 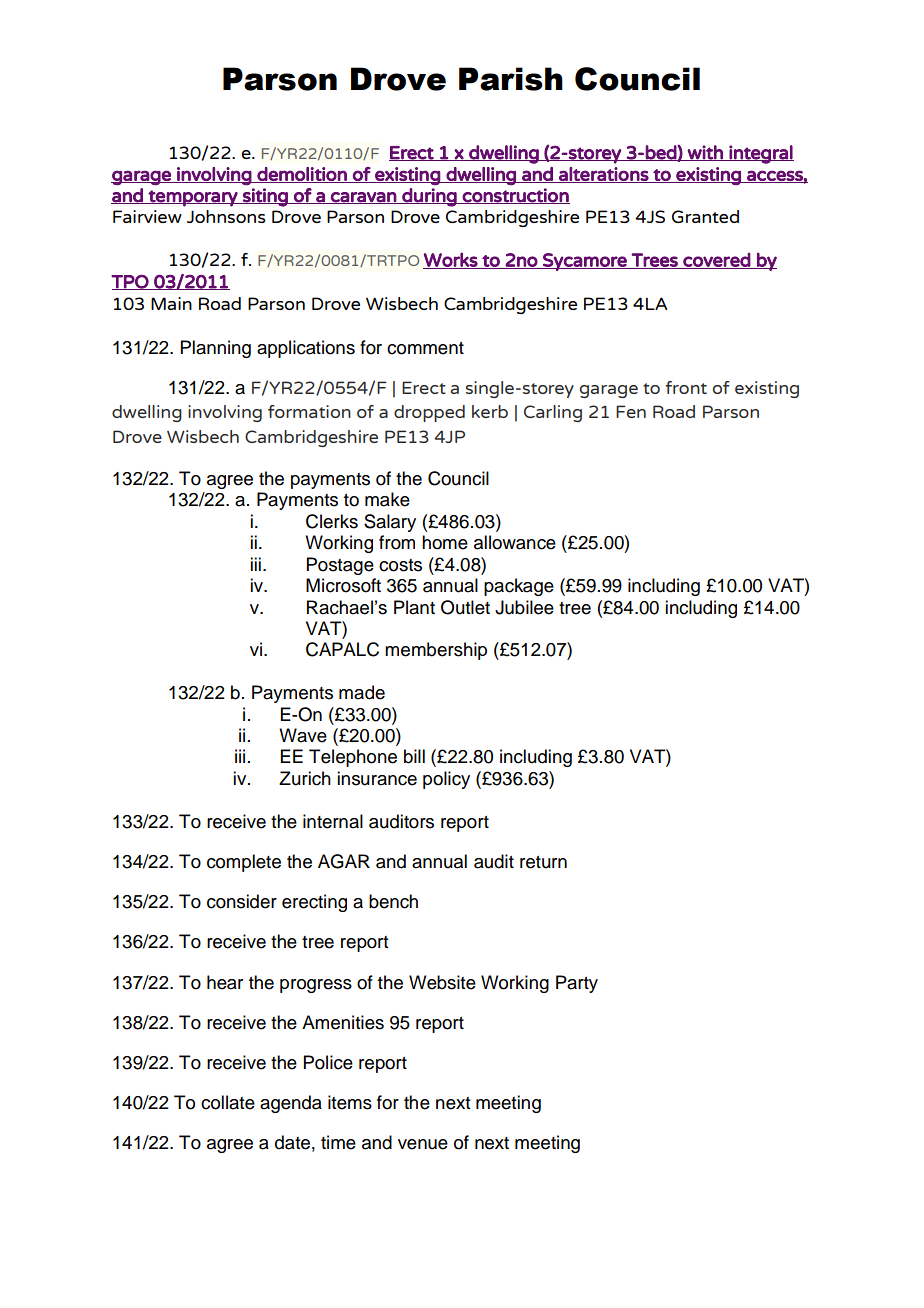 What do you see at coordinates (343, 585) in the image?
I see `Microsoft` at bounding box center [343, 585].
